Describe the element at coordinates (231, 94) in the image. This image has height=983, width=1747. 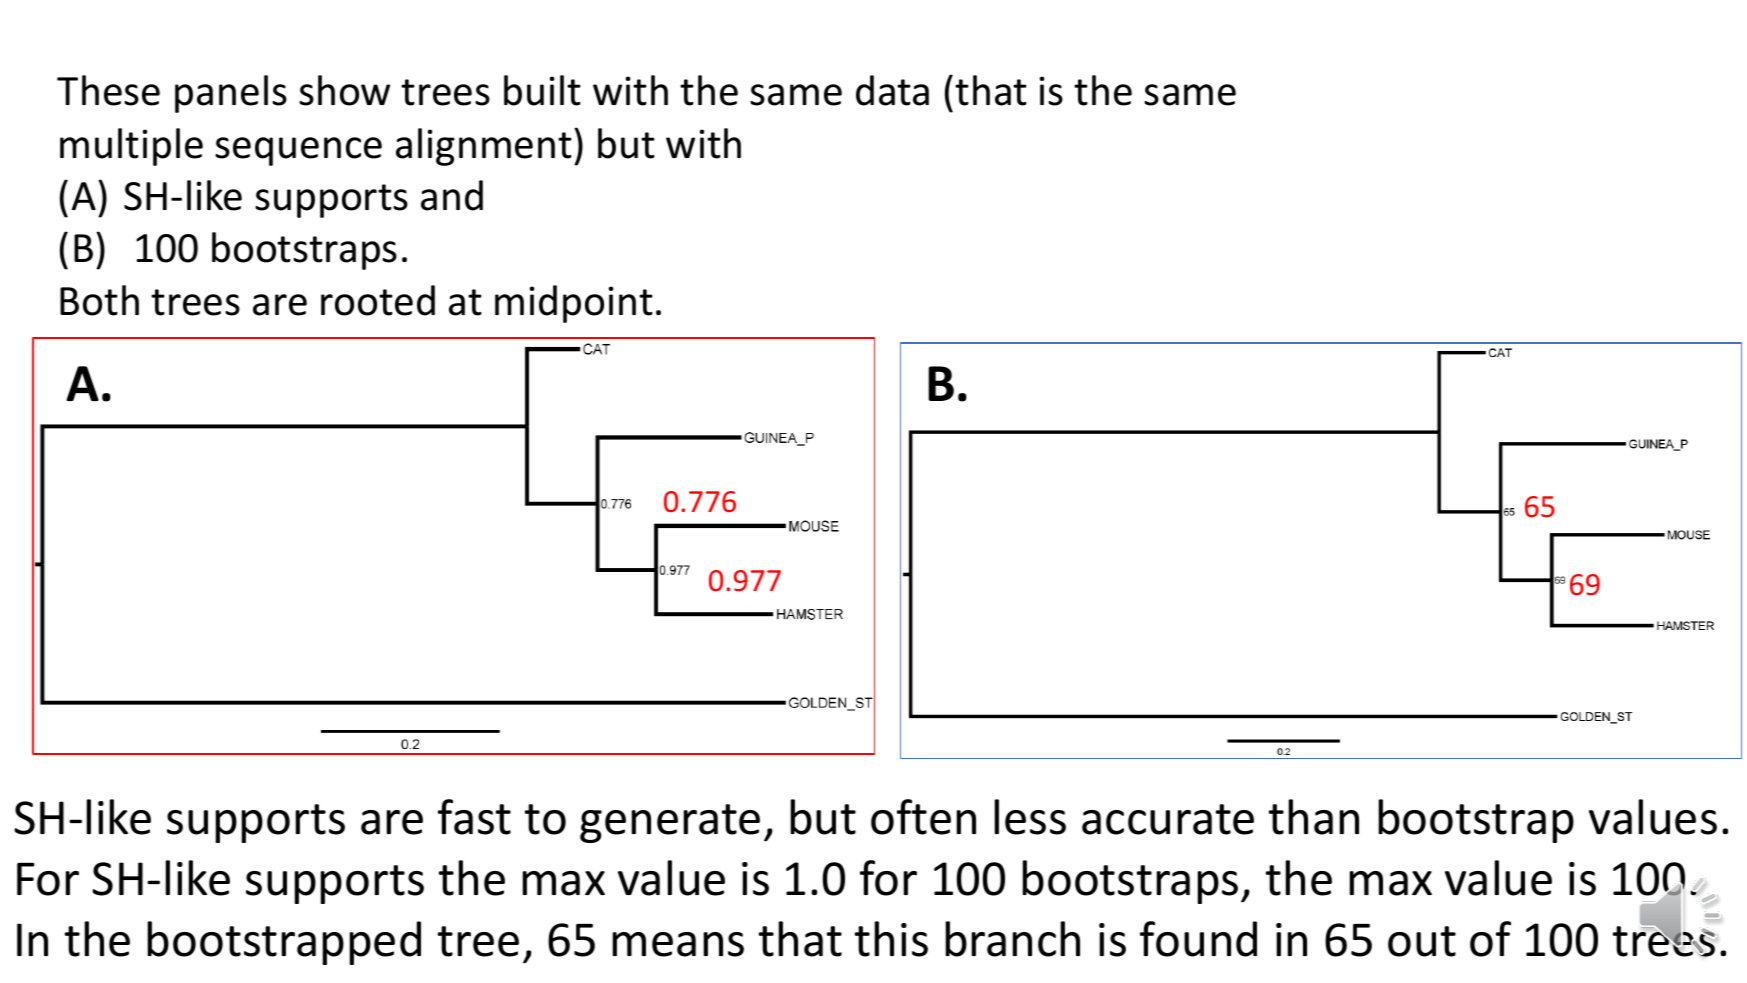
I see `panels` at that location.
